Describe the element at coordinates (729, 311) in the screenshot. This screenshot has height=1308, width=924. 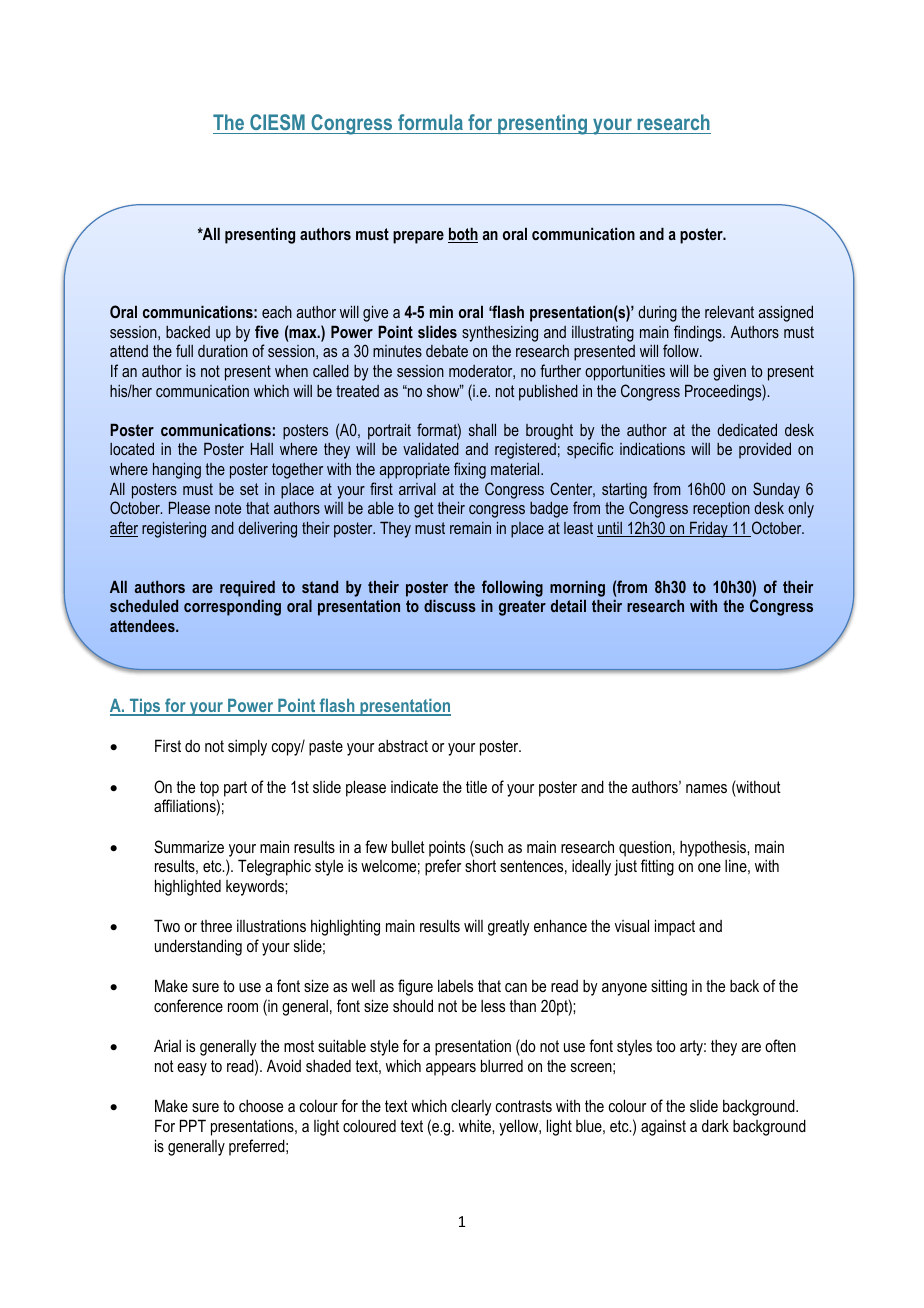
I see `relevant` at that location.
